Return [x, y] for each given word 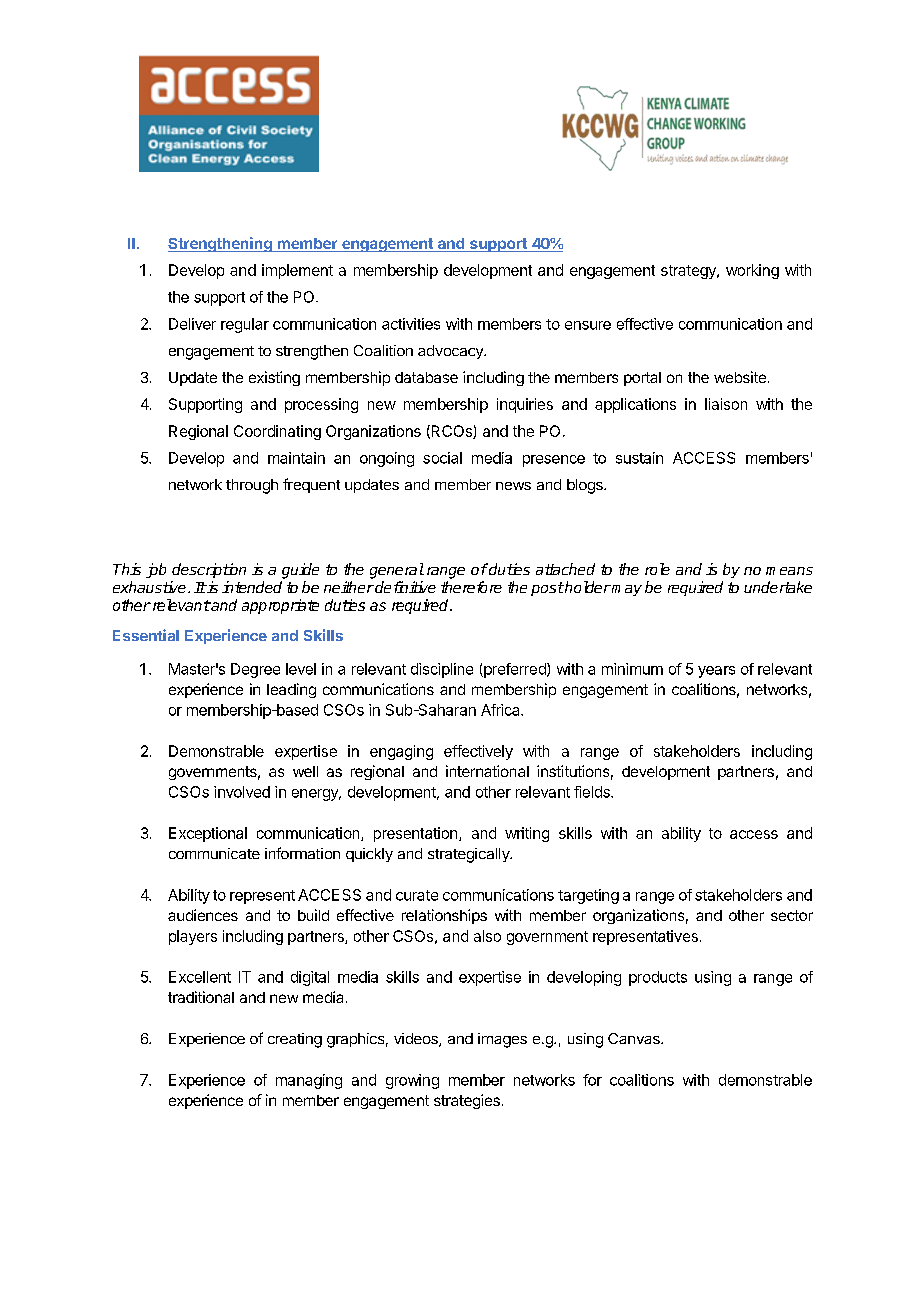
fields [593, 792]
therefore [471, 587]
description [209, 570]
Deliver [192, 324]
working [752, 271]
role [657, 569]
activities [411, 324]
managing [309, 1081]
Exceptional [208, 834]
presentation [415, 834]
